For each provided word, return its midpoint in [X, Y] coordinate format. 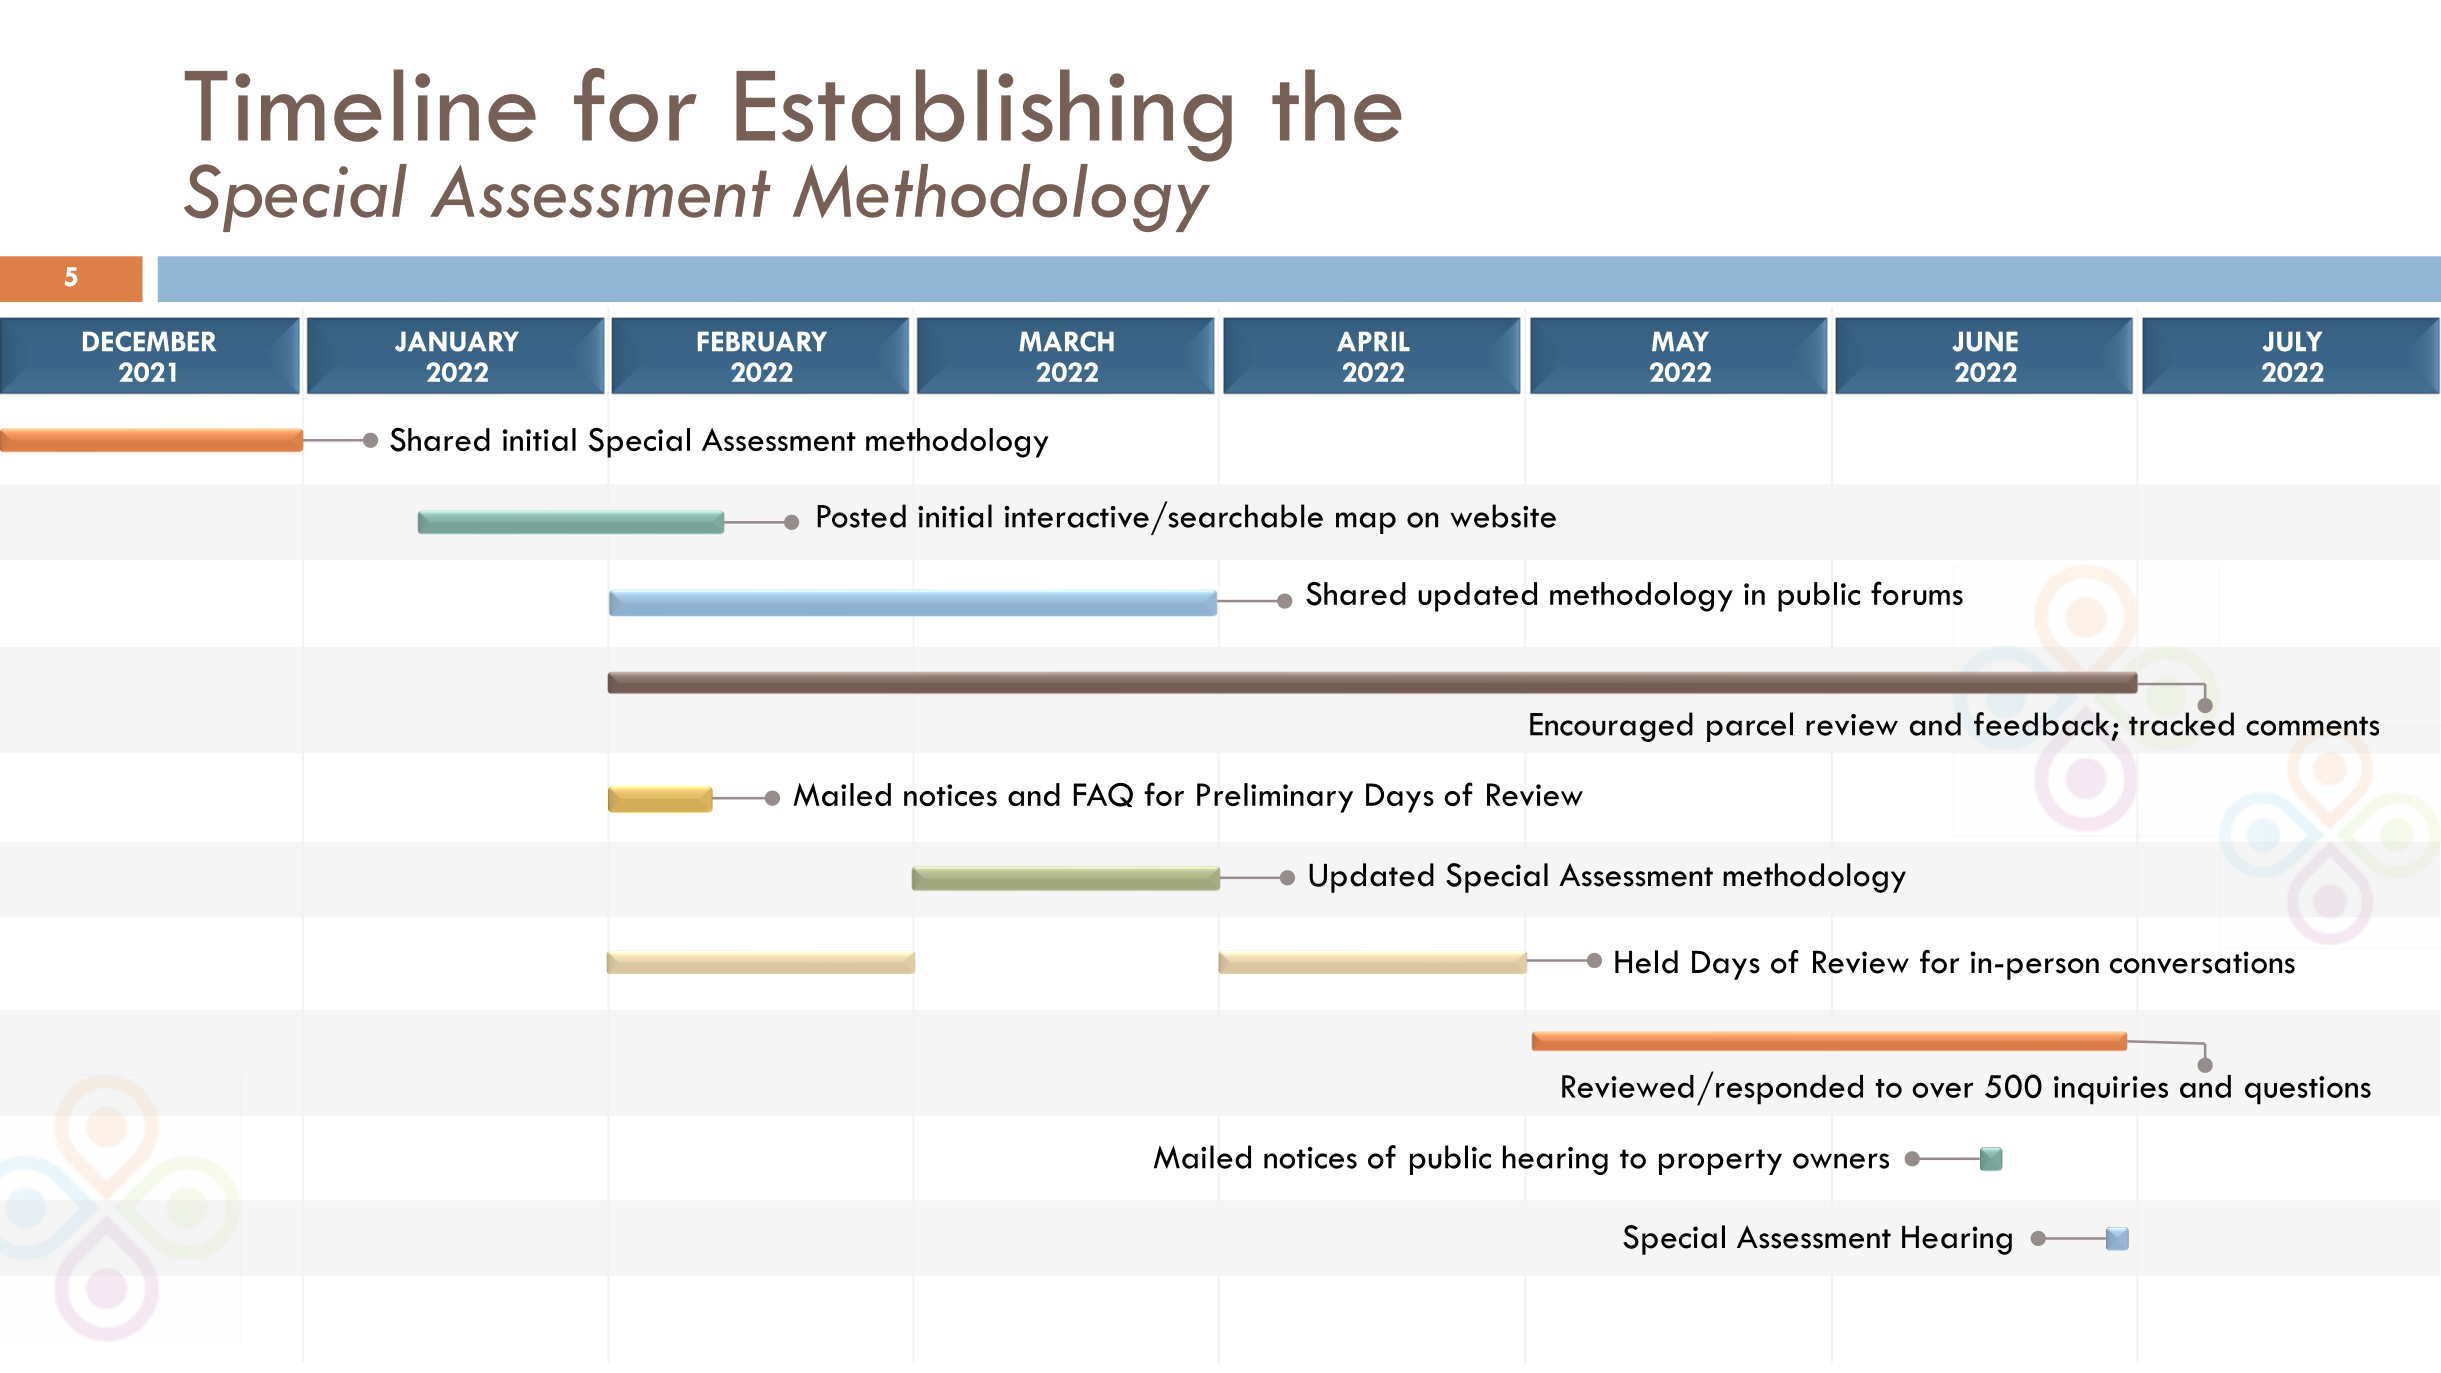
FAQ [1103, 795]
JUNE [1985, 341]
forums [1917, 593]
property [1720, 1162]
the [1337, 105]
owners [1841, 1161]
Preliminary [1275, 798]
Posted [861, 516]
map [1366, 523]
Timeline [360, 105]
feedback [2041, 724]
